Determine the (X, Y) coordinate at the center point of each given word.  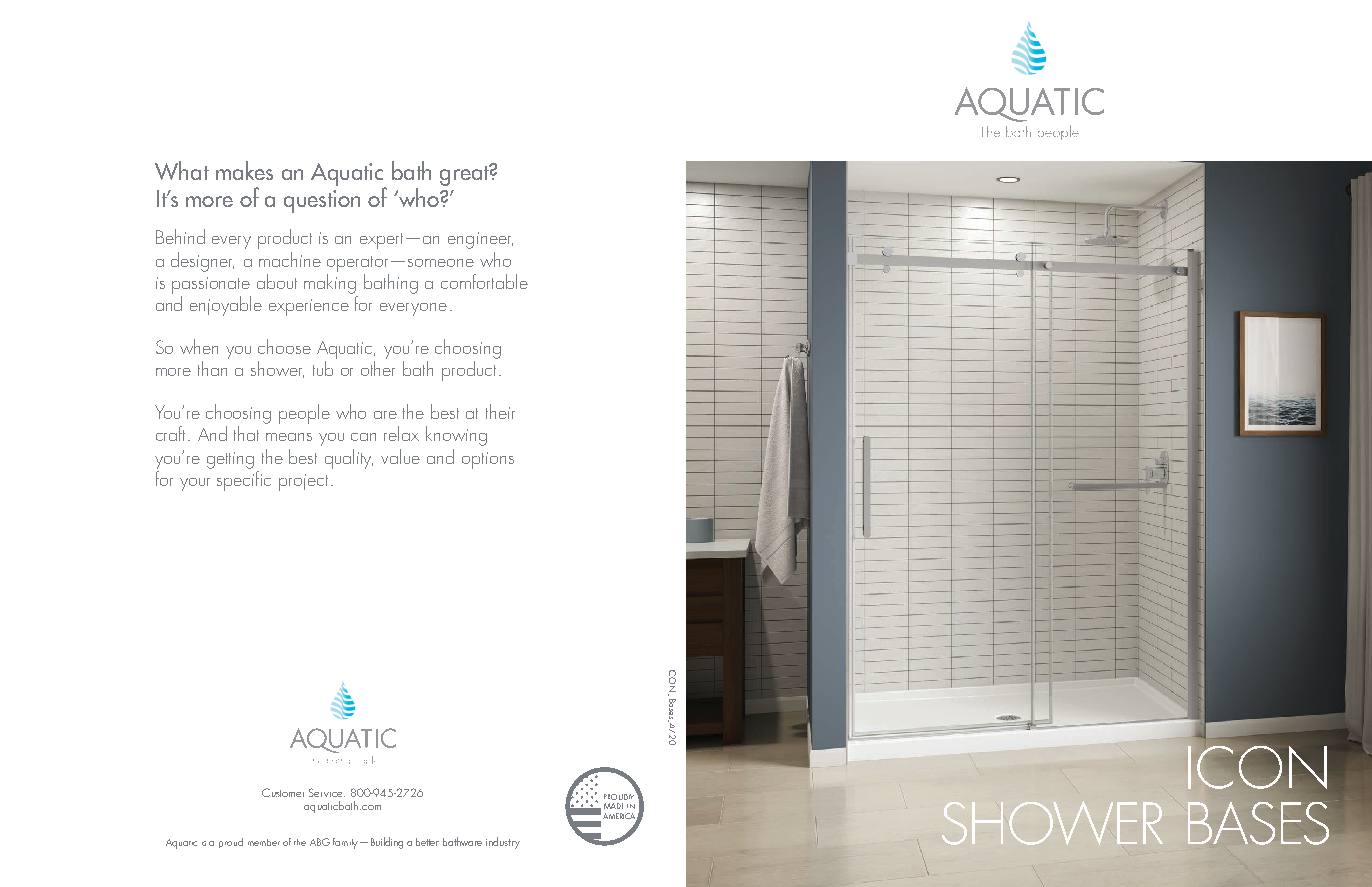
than (212, 368)
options (488, 460)
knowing (456, 436)
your (195, 484)
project (303, 482)
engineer (480, 240)
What (182, 170)
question (322, 201)
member (264, 842)
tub (323, 368)
